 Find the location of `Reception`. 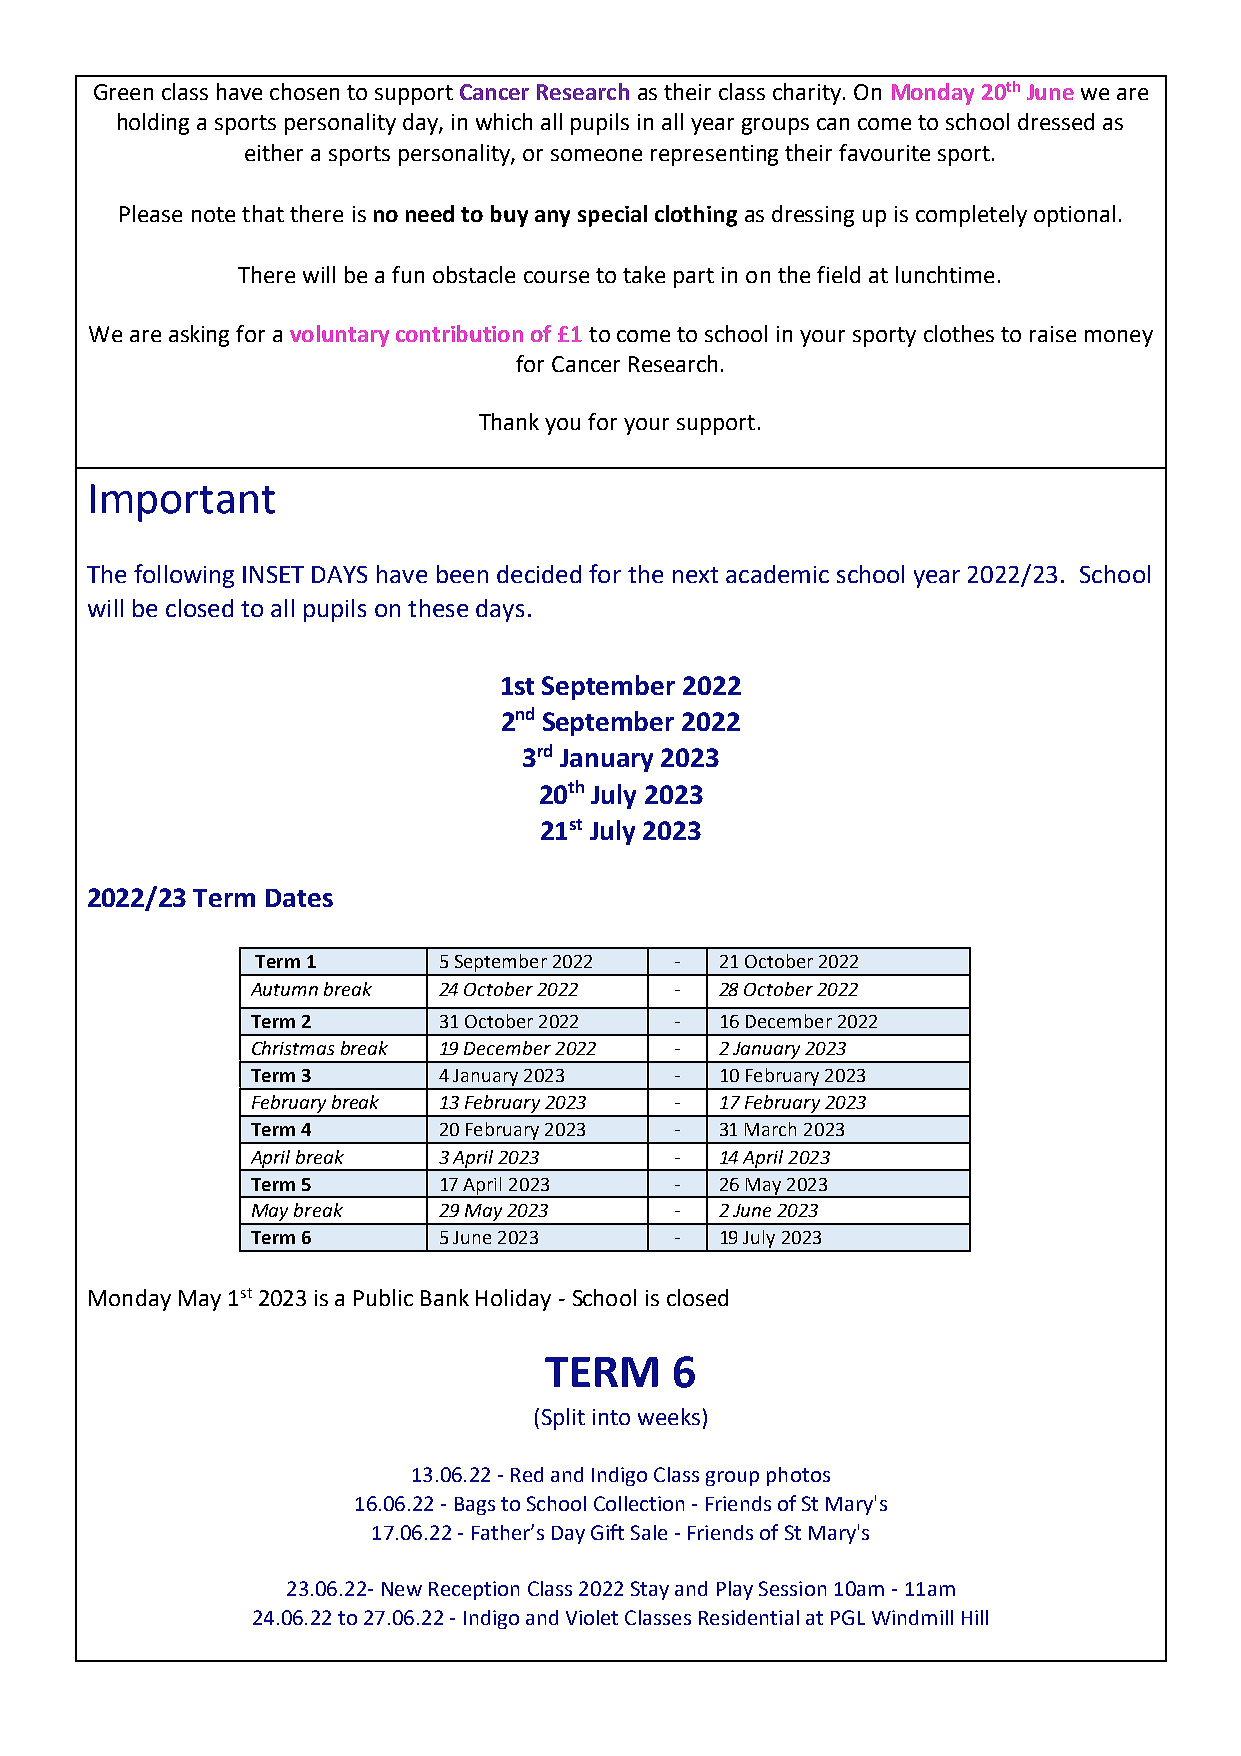

Reception is located at coordinates (474, 1590).
